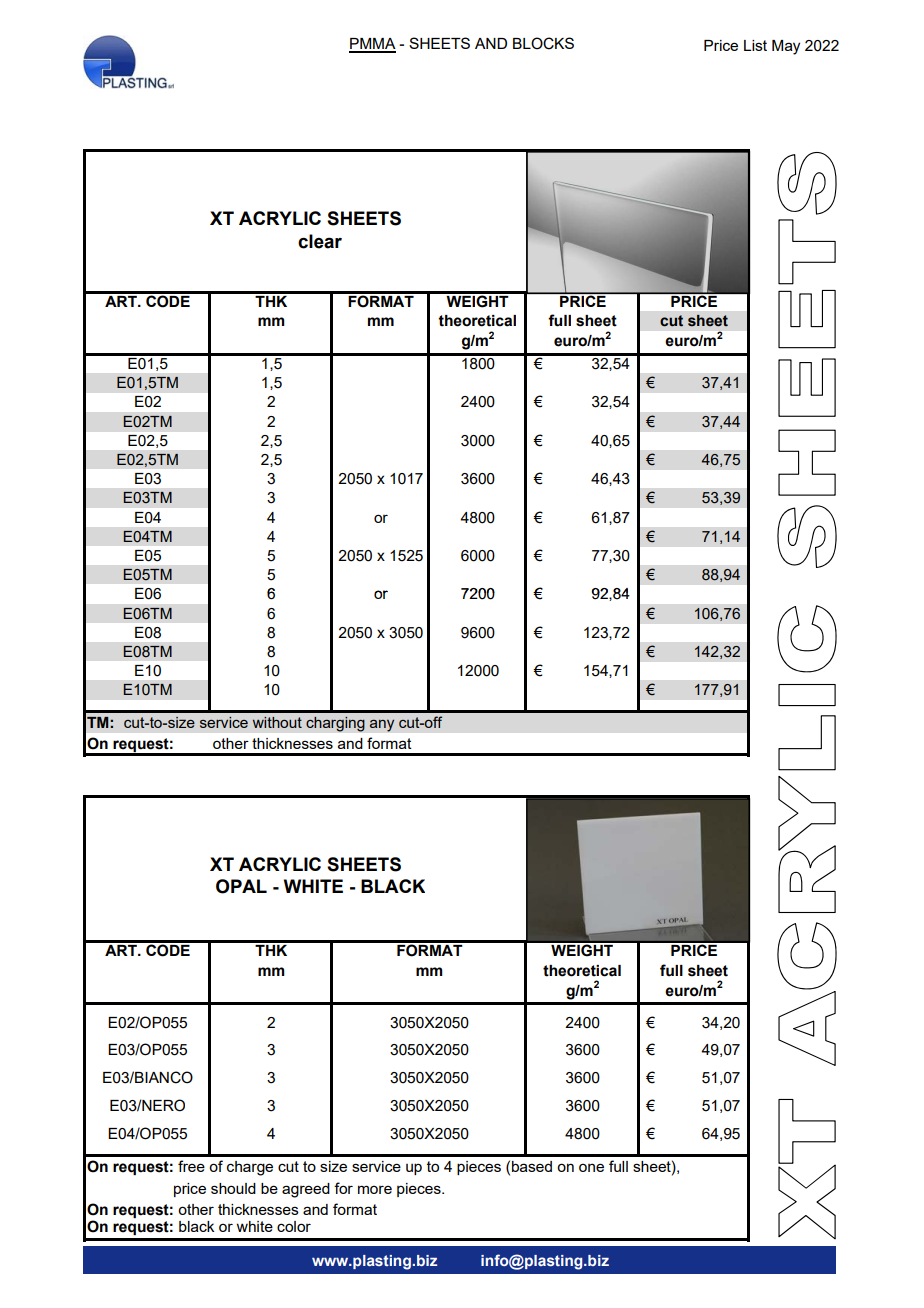 The height and width of the image is (1308, 924). What do you see at coordinates (755, 45) in the image?
I see `List` at bounding box center [755, 45].
